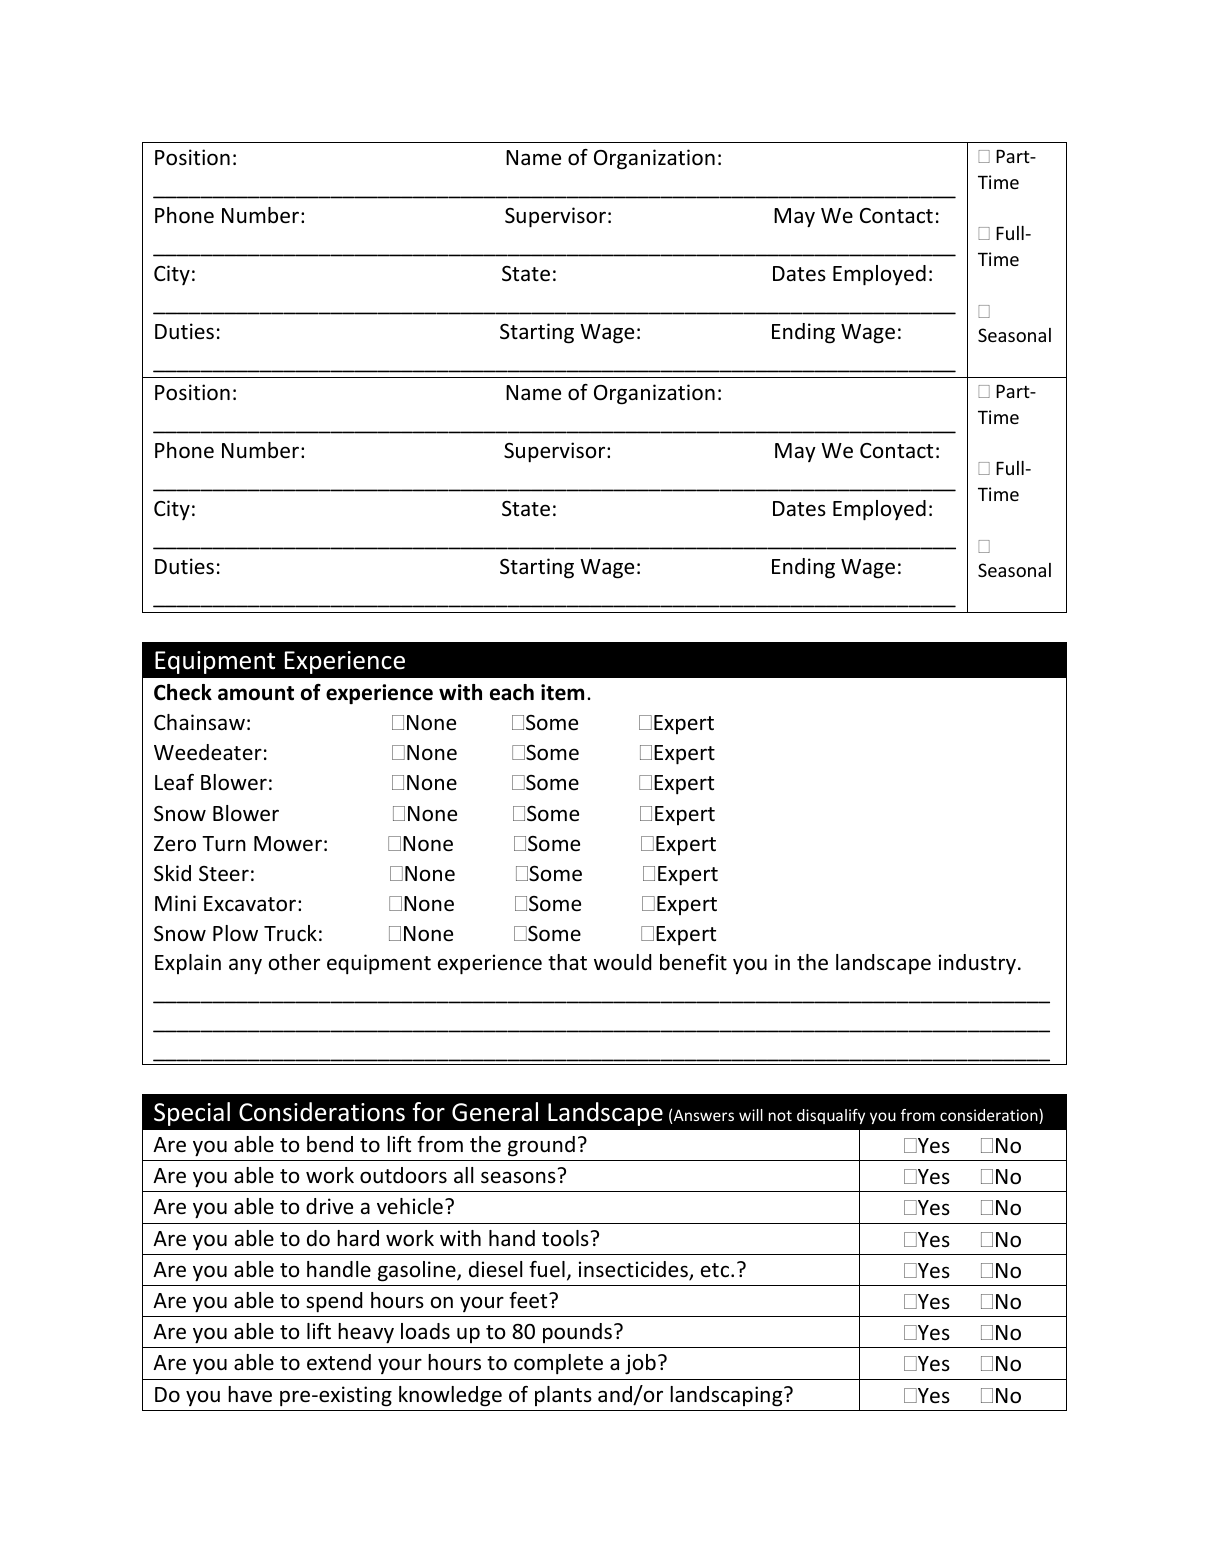 The image size is (1209, 1565). I want to click on Truck, so click(290, 933).
